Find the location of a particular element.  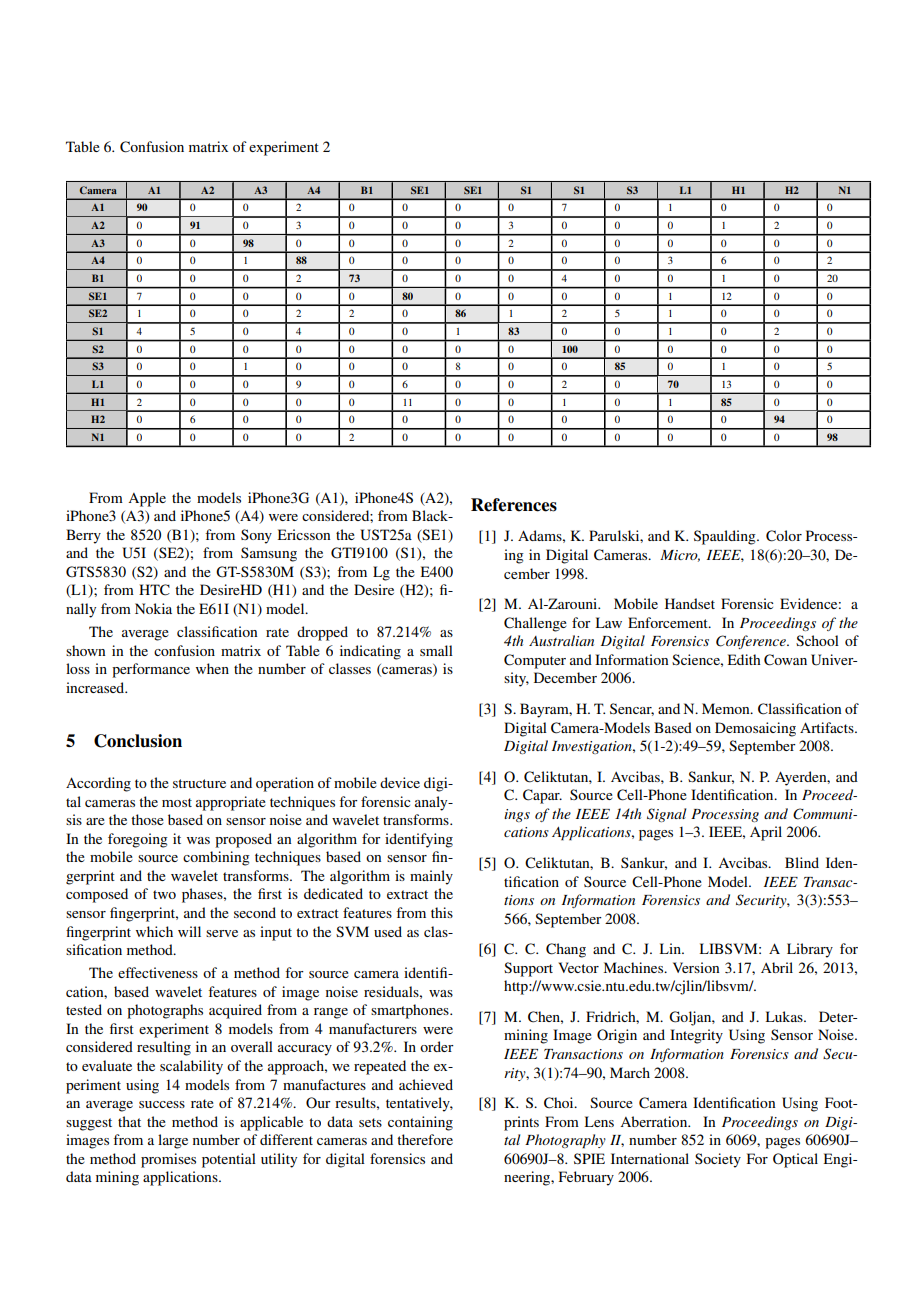

small is located at coordinates (436, 650).
